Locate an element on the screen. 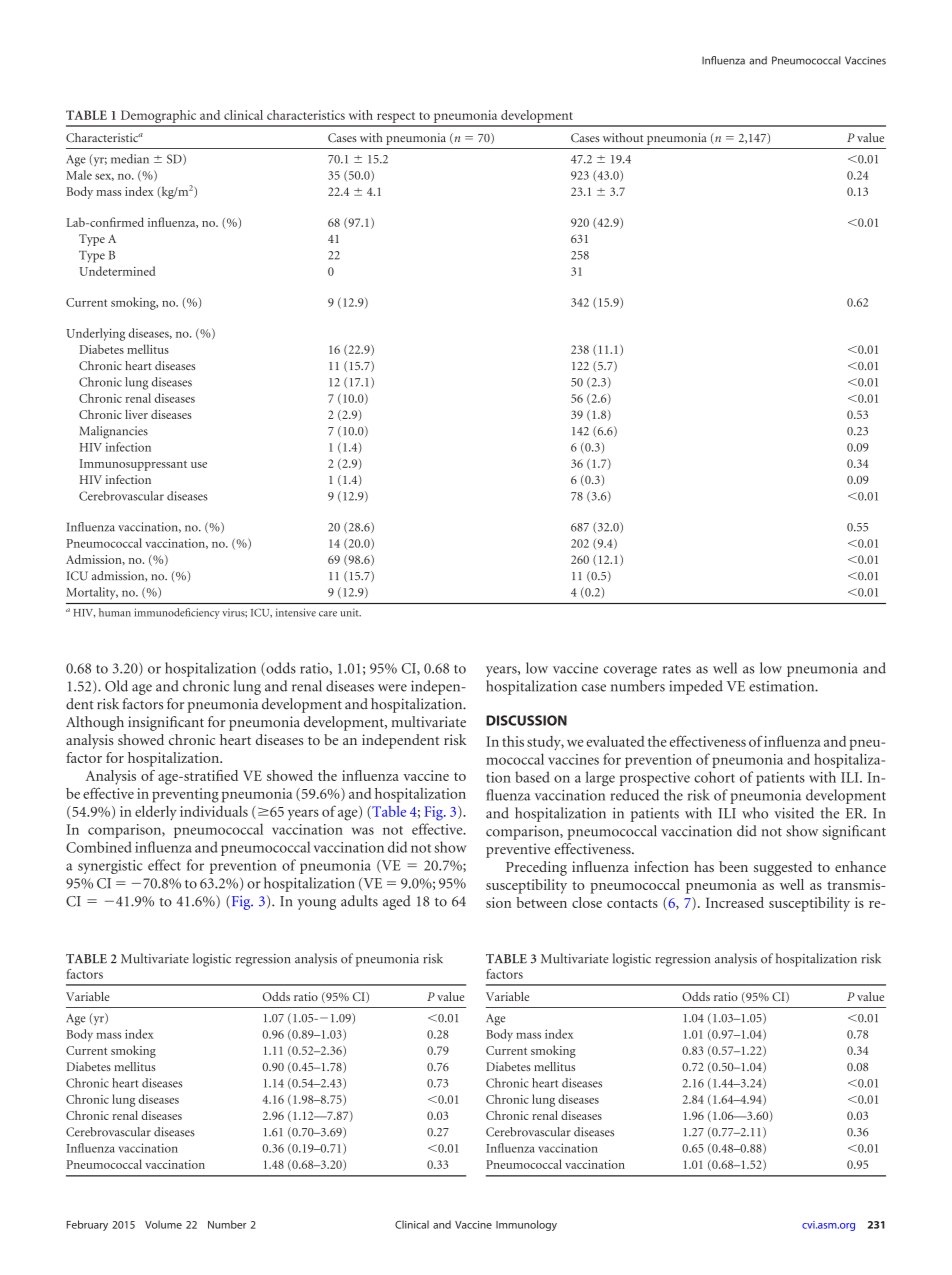 Image resolution: width=952 pixels, height=1275 pixels. this is located at coordinates (513, 741).
